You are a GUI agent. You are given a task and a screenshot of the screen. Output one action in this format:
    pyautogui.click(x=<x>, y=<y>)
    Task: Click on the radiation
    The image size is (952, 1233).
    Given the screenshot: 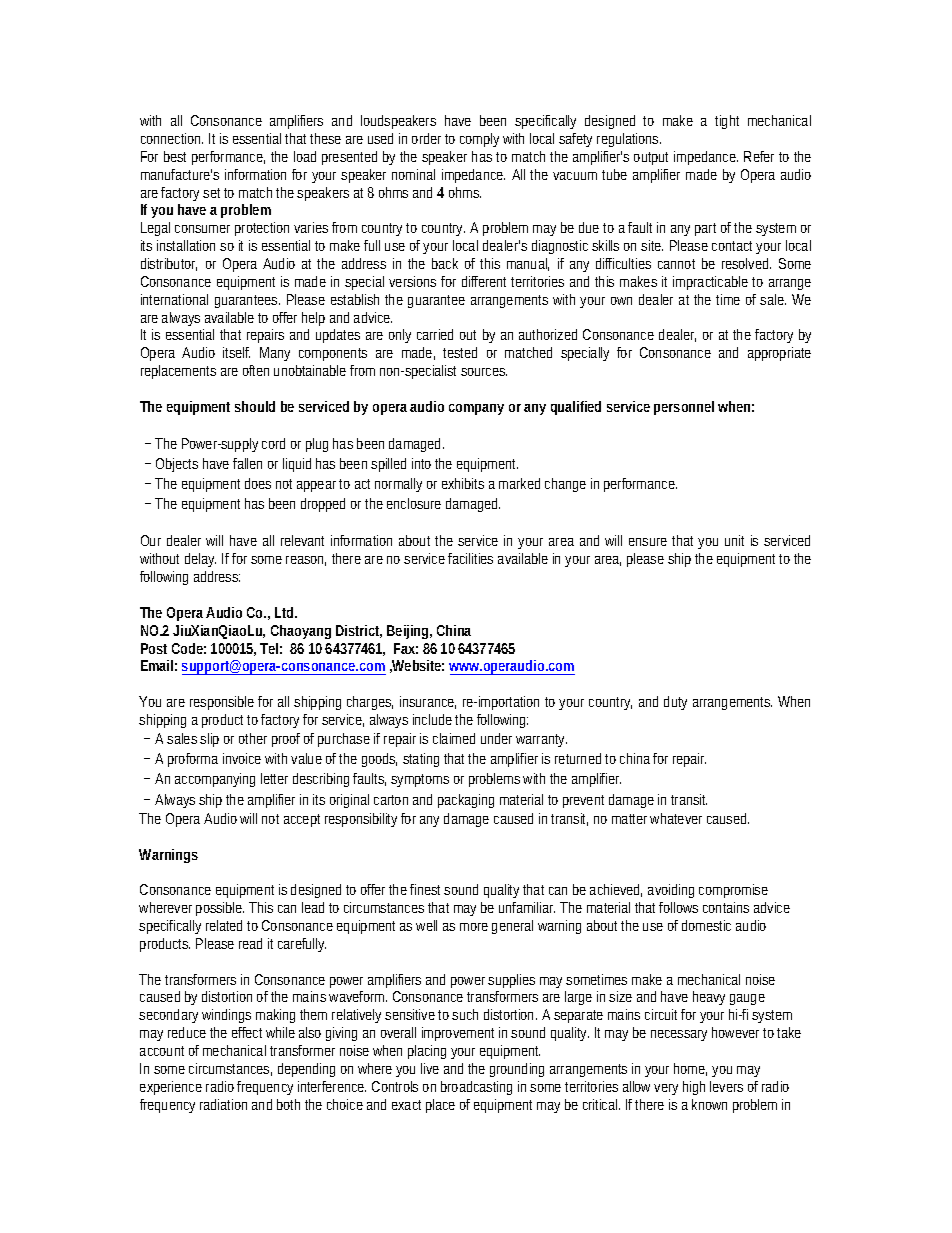 What is the action you would take?
    pyautogui.click(x=223, y=1104)
